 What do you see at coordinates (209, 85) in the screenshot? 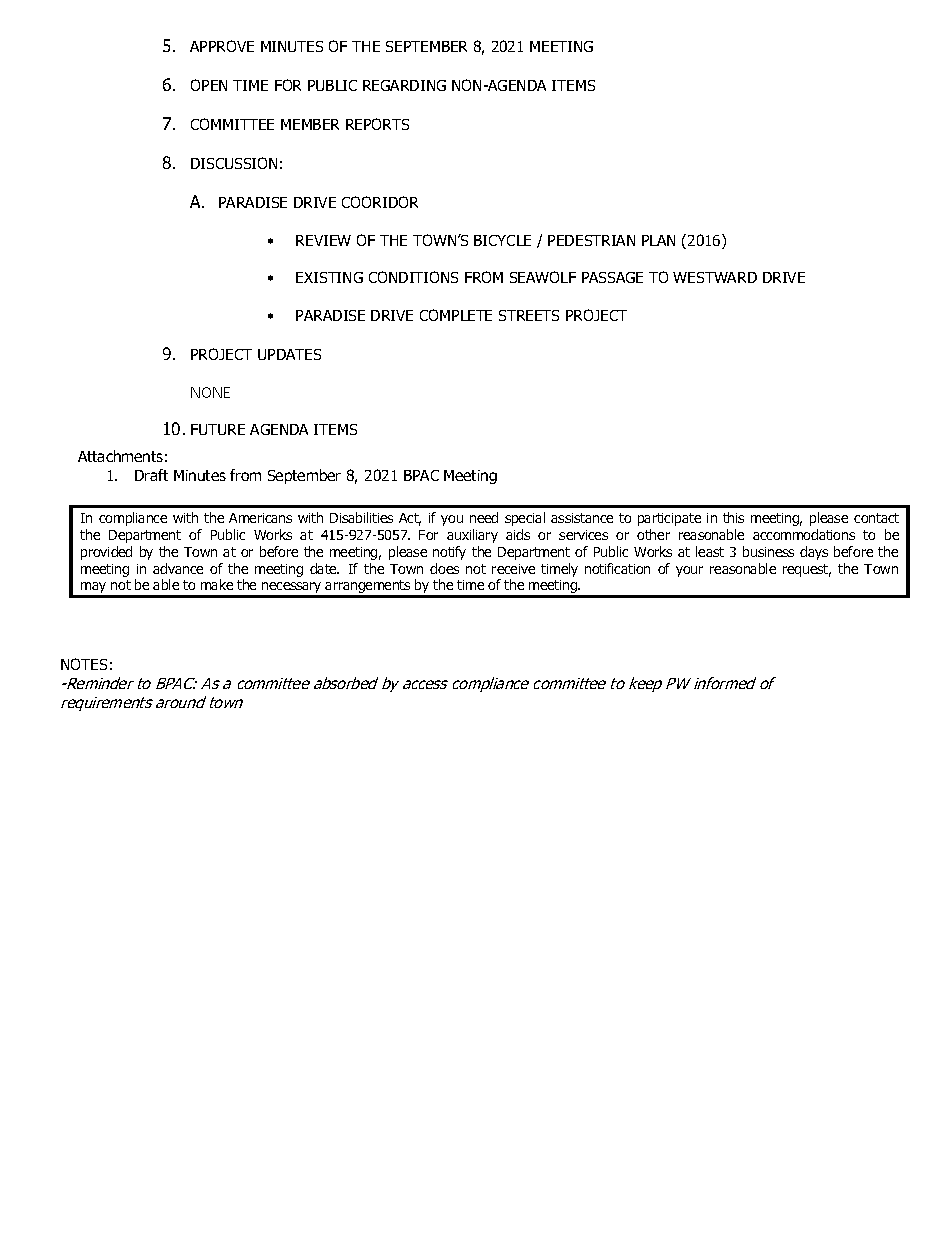
I see `OPEN` at bounding box center [209, 85].
